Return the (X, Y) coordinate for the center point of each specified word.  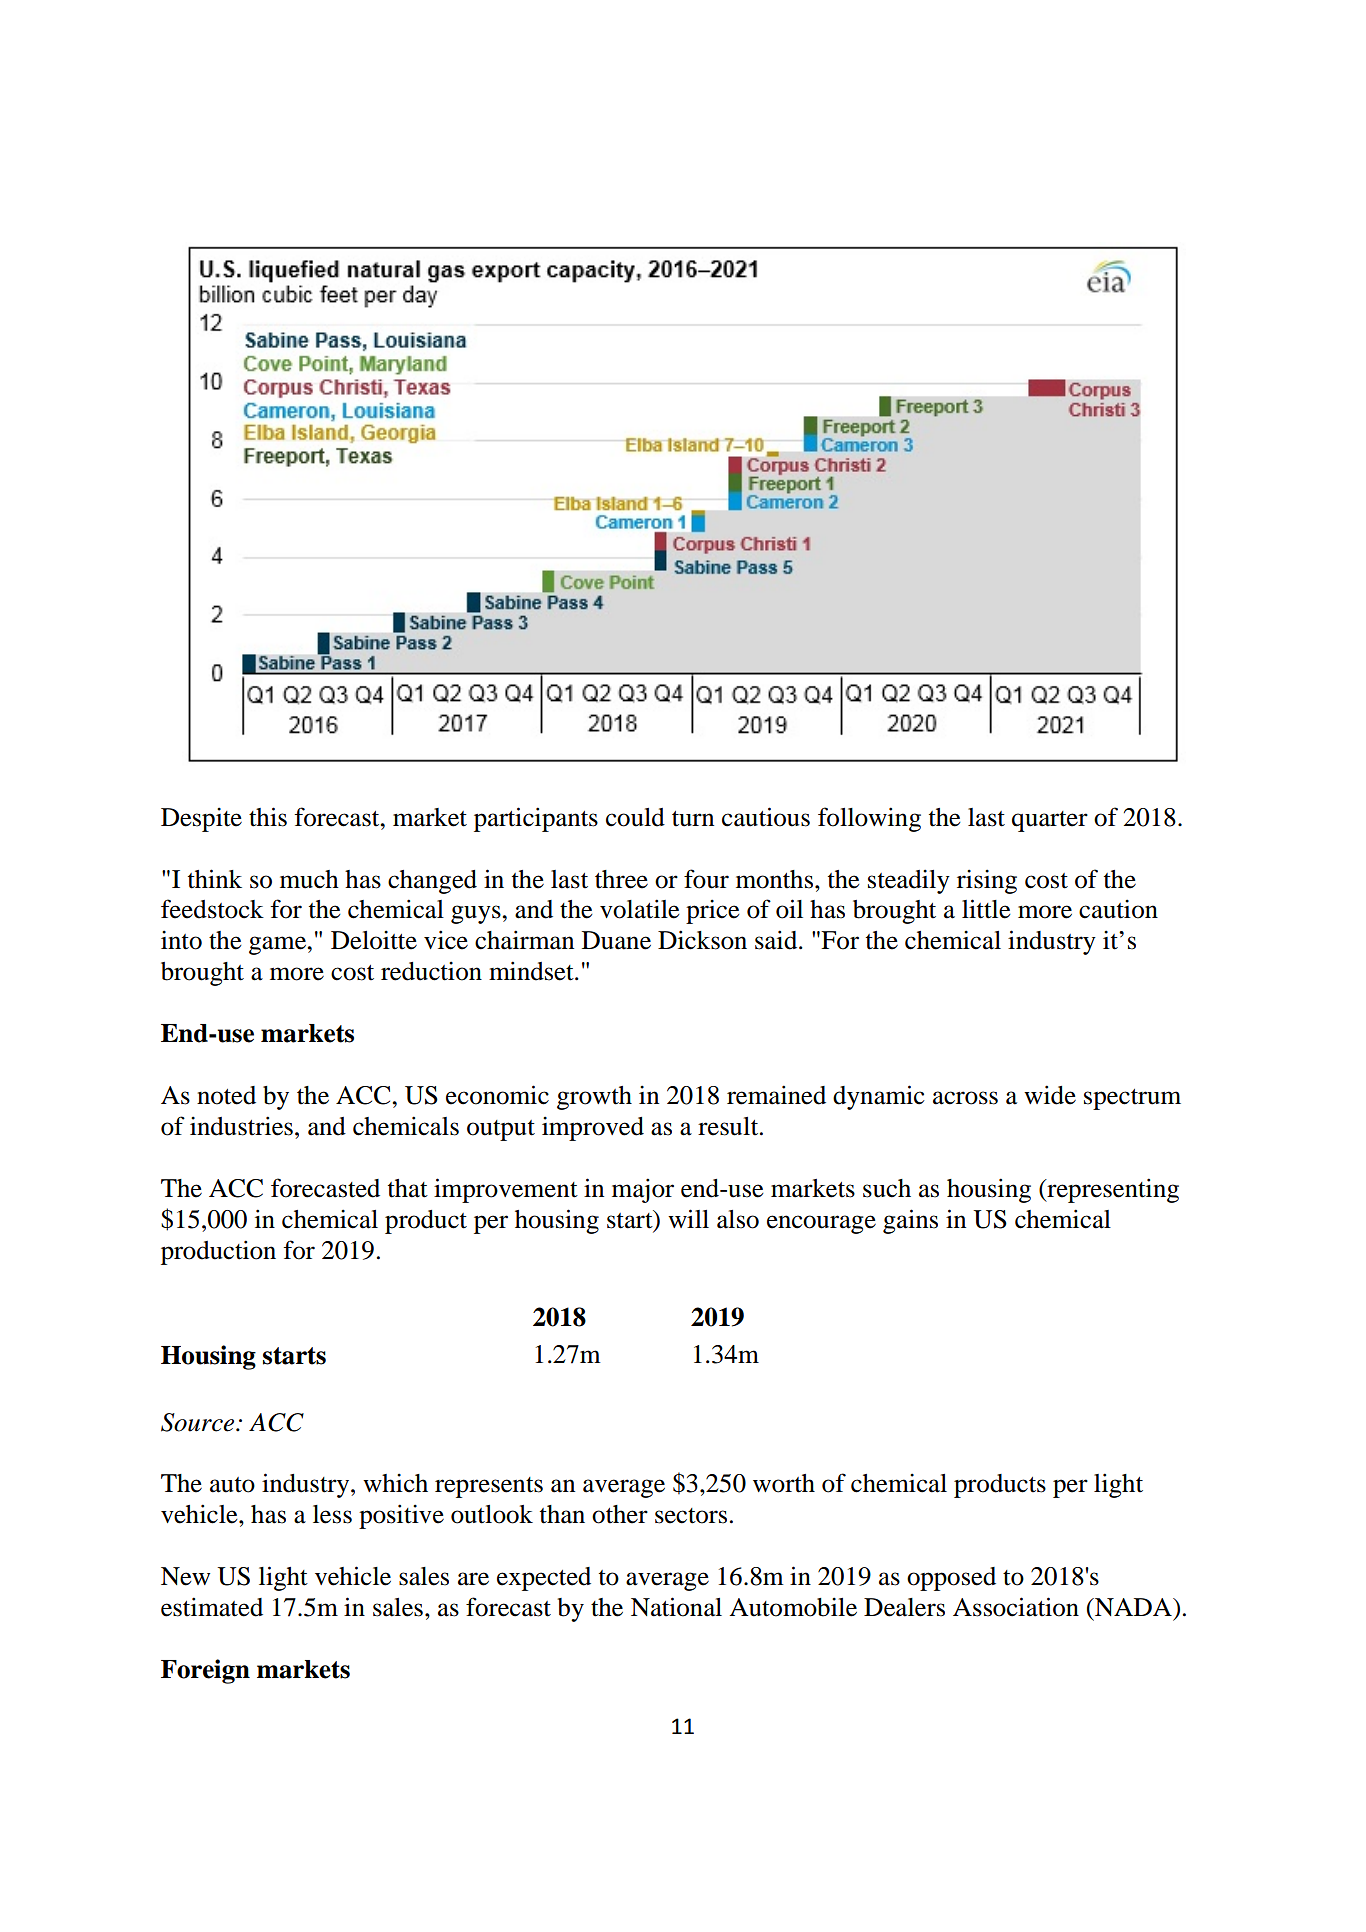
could (635, 817)
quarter (1050, 821)
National (676, 1607)
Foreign (205, 1671)
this (268, 817)
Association (1016, 1607)
